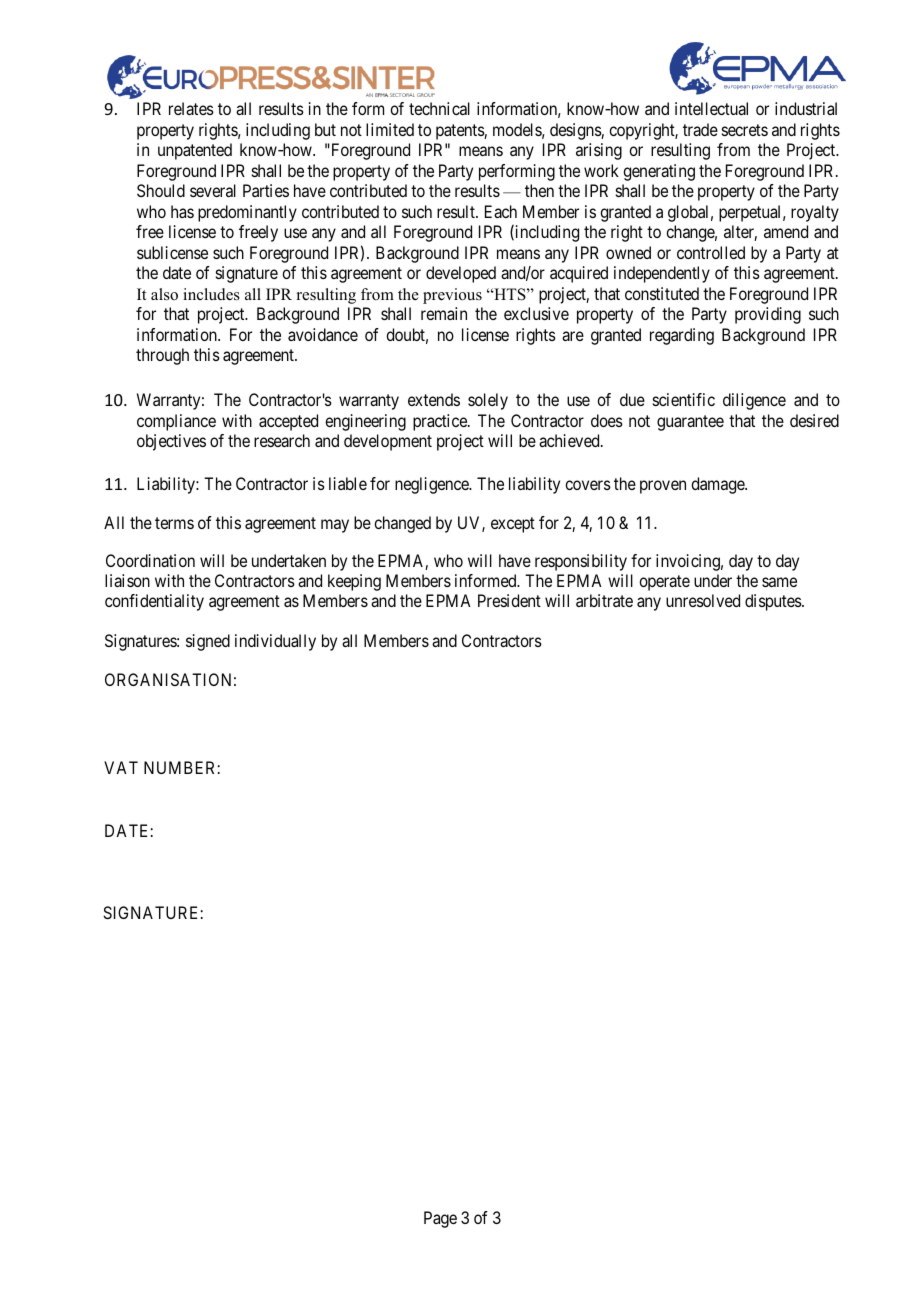 The height and width of the screenshot is (1308, 924). Describe the element at coordinates (121, 767) in the screenshot. I see `VAT` at that location.
